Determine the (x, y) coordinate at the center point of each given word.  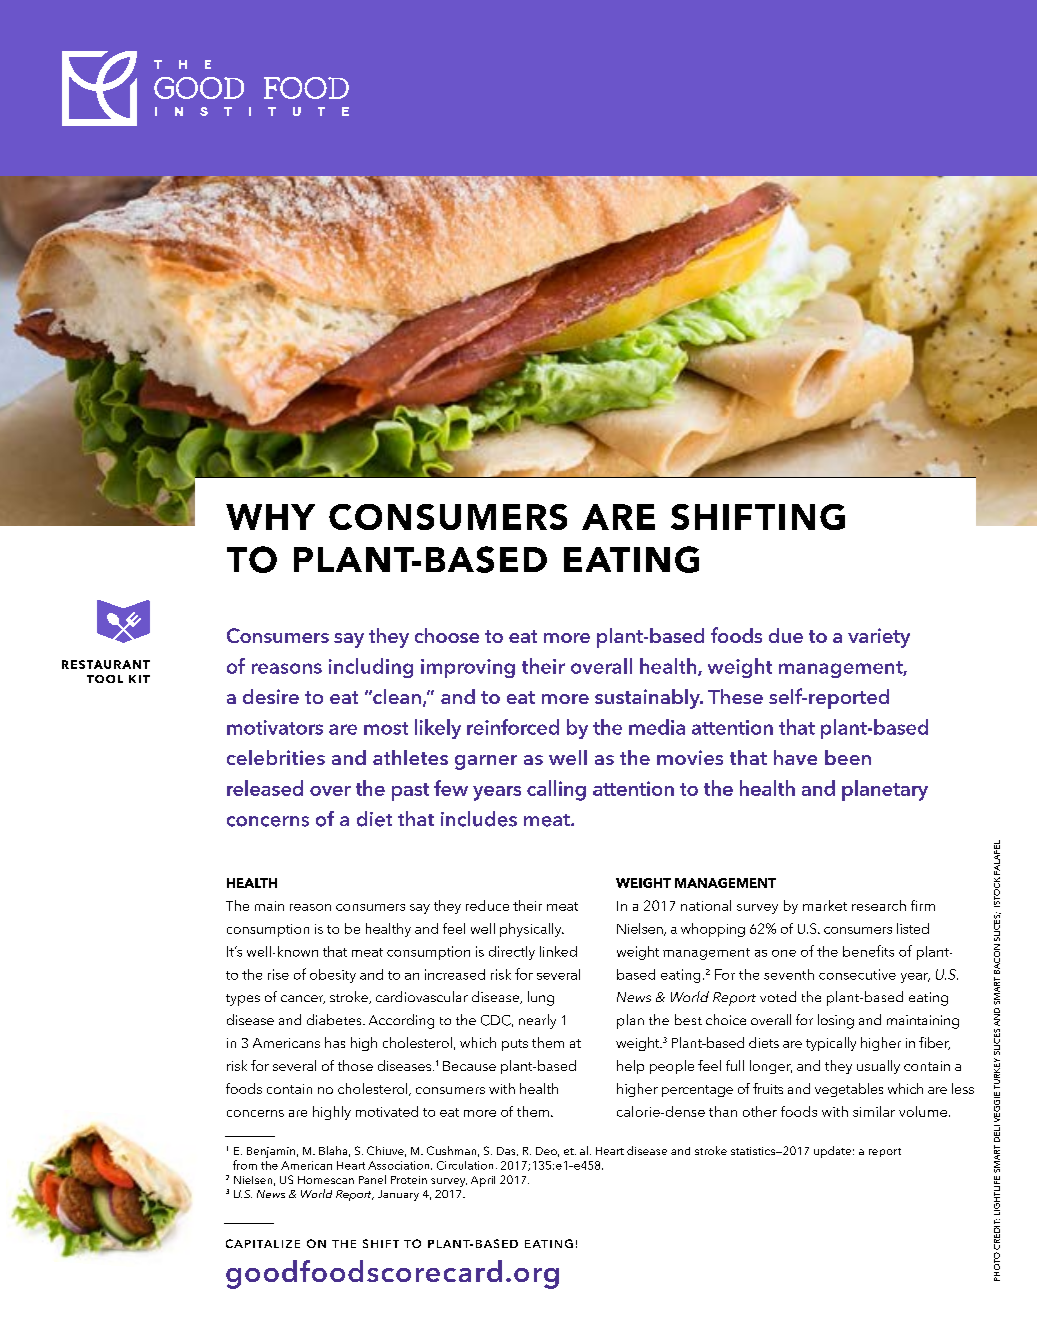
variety (879, 638)
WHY (270, 517)
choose (447, 635)
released (265, 788)
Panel (372, 1179)
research (879, 905)
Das (507, 1151)
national (706, 905)
